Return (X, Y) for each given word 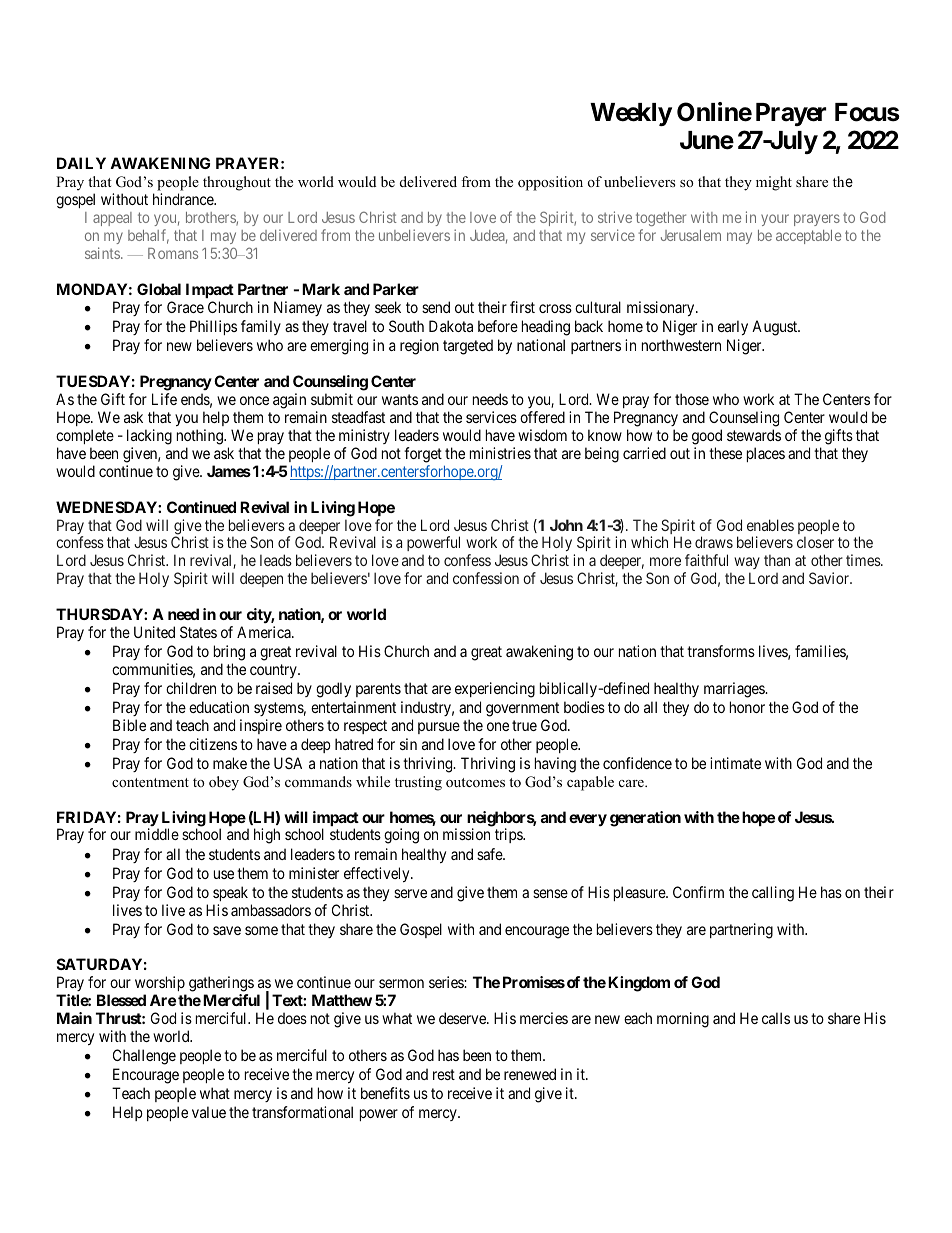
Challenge (144, 1057)
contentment (150, 782)
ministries (500, 453)
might (774, 183)
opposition (550, 183)
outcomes (475, 783)
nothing (201, 437)
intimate (735, 763)
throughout (237, 183)
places (766, 454)
